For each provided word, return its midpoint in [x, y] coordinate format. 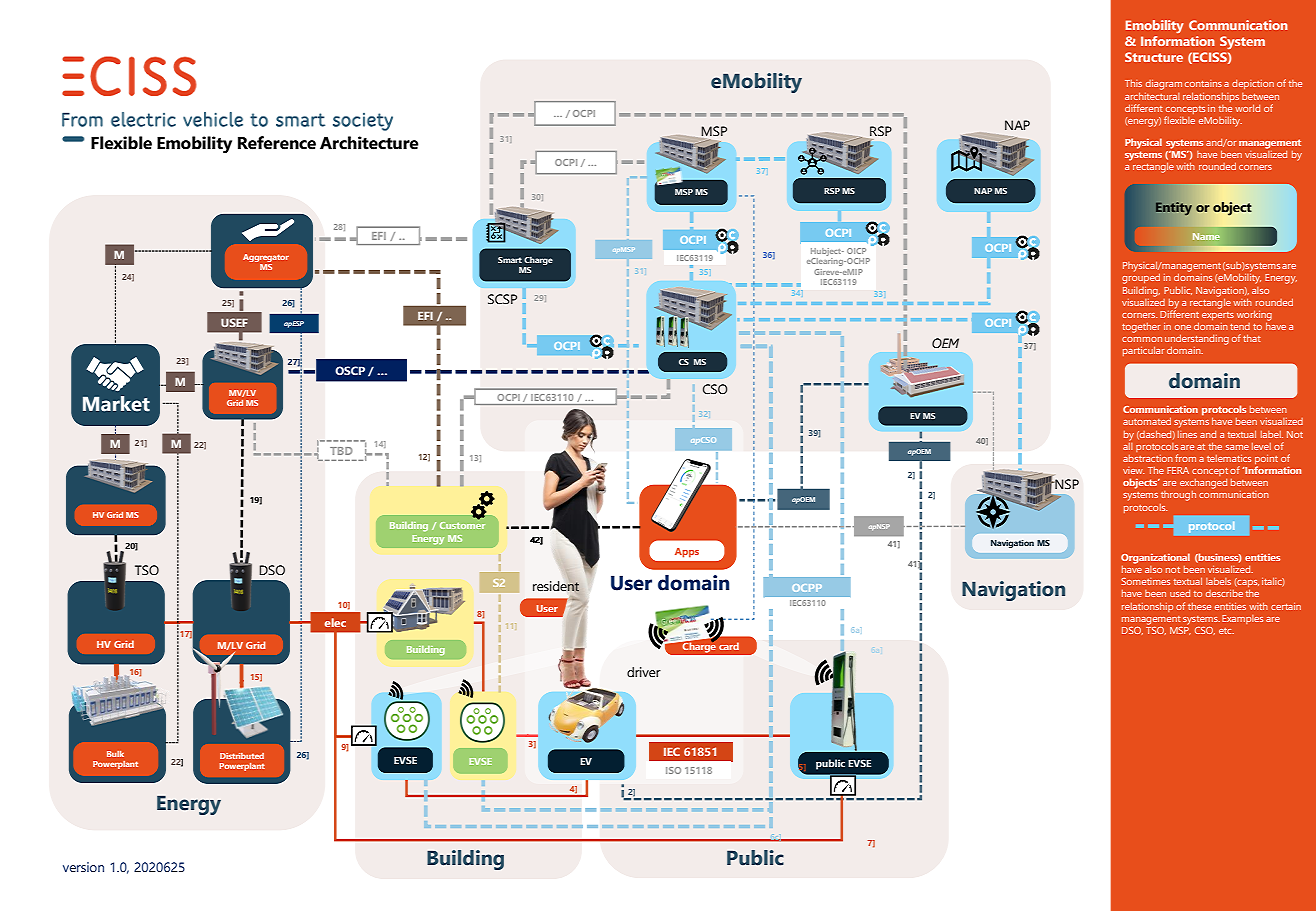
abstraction [1148, 458]
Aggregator [266, 258]
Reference [277, 143]
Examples [1242, 619]
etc [1226, 631]
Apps [687, 553]
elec [335, 622]
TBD [341, 451]
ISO [673, 770]
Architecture [369, 143]
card [729, 646]
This [1133, 83]
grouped [1141, 279]
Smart [510, 260]
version [83, 867]
